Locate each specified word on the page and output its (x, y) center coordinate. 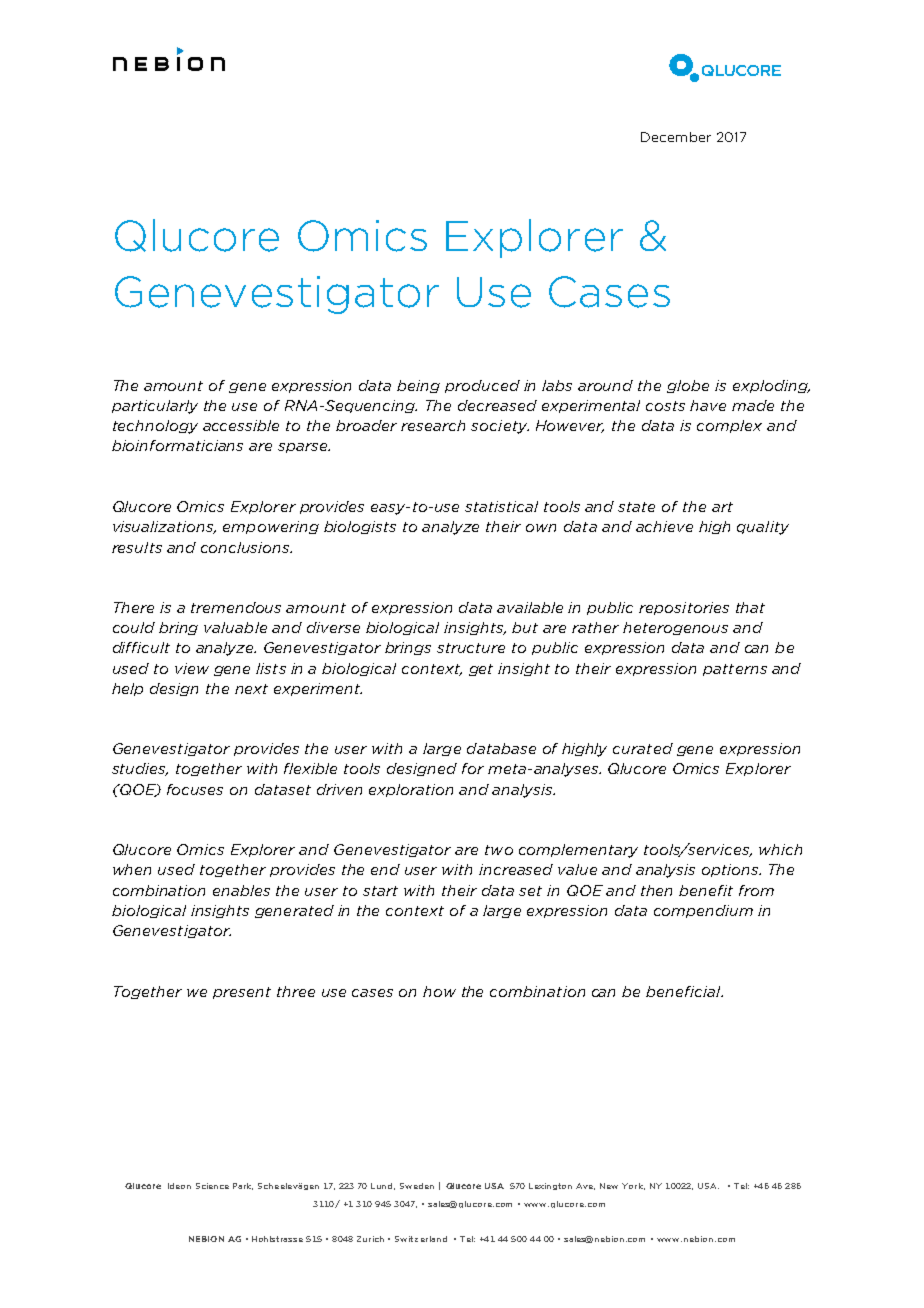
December (676, 137)
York (633, 1186)
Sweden (417, 1186)
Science (212, 1186)
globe (688, 386)
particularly (155, 407)
